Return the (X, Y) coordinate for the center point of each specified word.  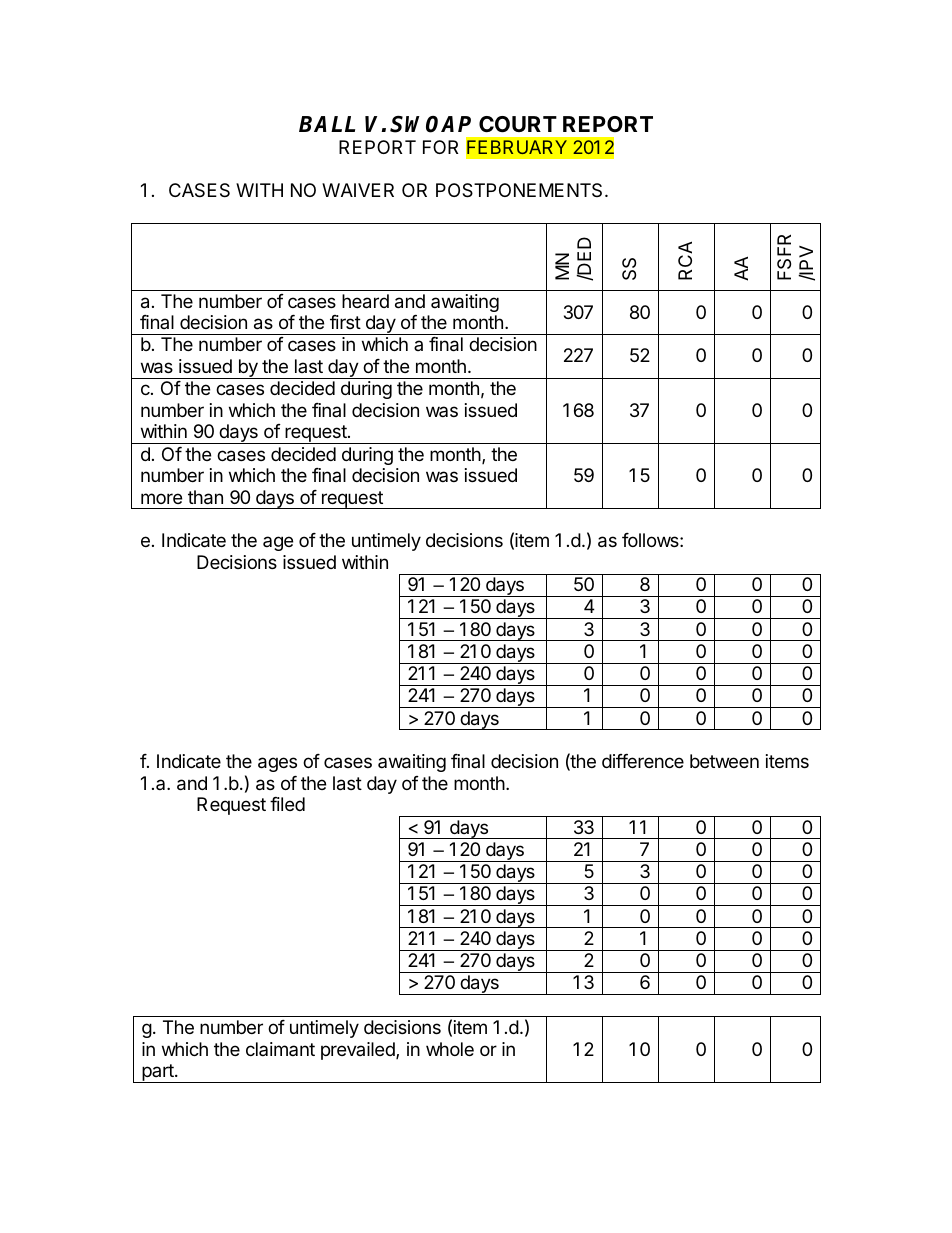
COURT (518, 124)
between (724, 761)
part (158, 1073)
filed (287, 804)
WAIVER (358, 190)
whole (450, 1049)
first (345, 322)
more (161, 498)
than (205, 497)
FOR (440, 147)
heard (365, 301)
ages (277, 764)
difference (643, 761)
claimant (280, 1049)
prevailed (359, 1051)
